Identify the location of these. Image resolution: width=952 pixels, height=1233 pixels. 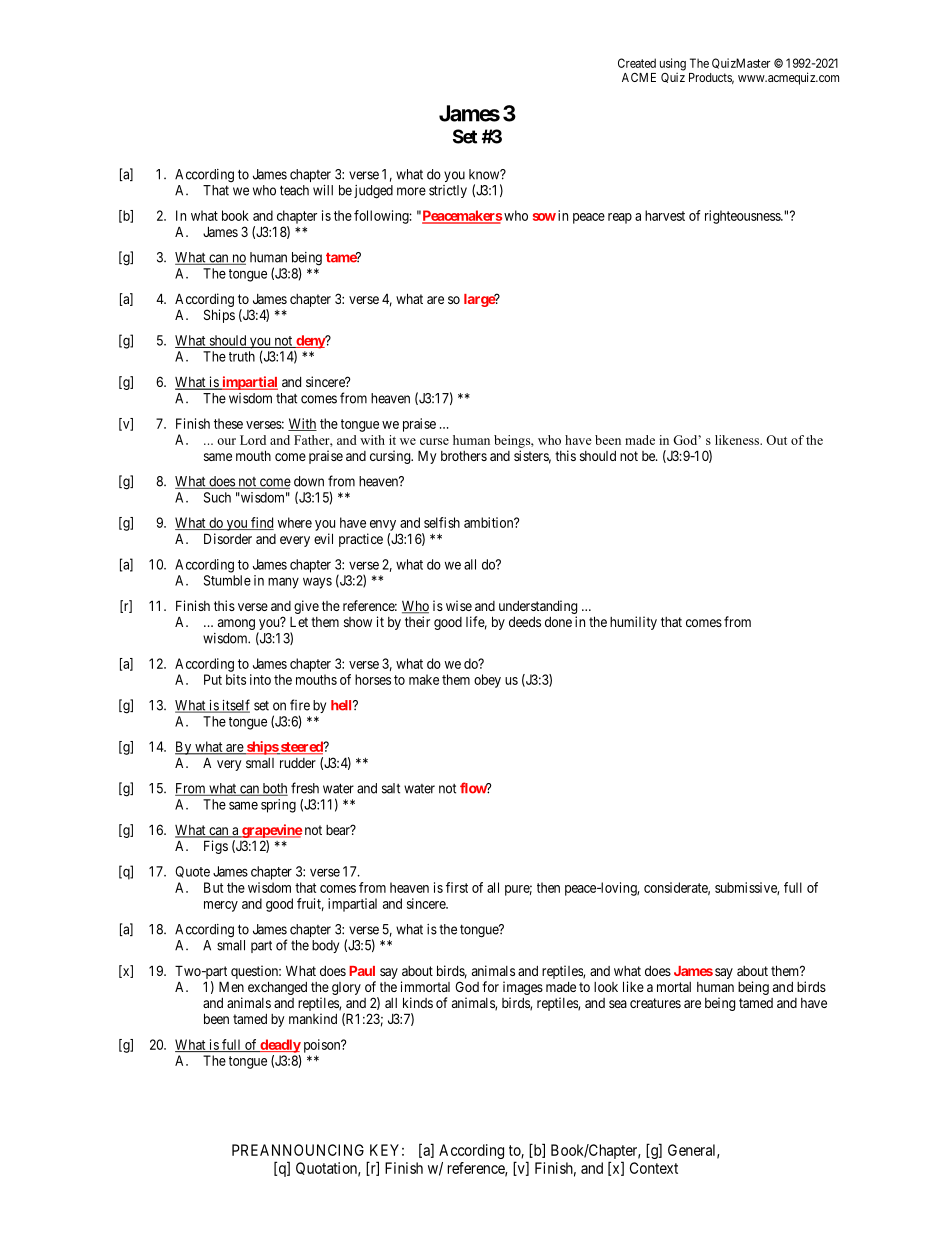
(228, 423).
